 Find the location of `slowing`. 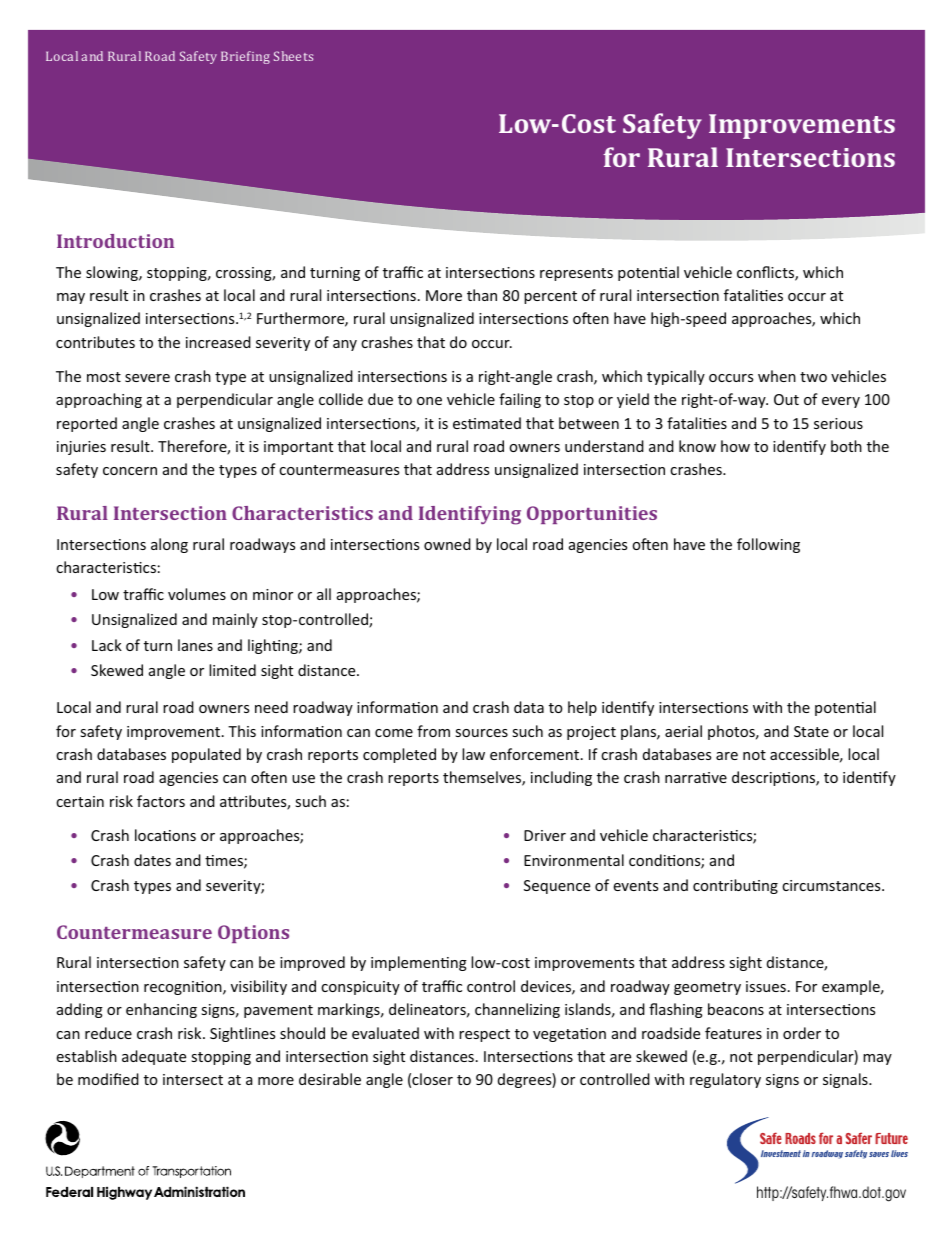

slowing is located at coordinates (113, 273).
